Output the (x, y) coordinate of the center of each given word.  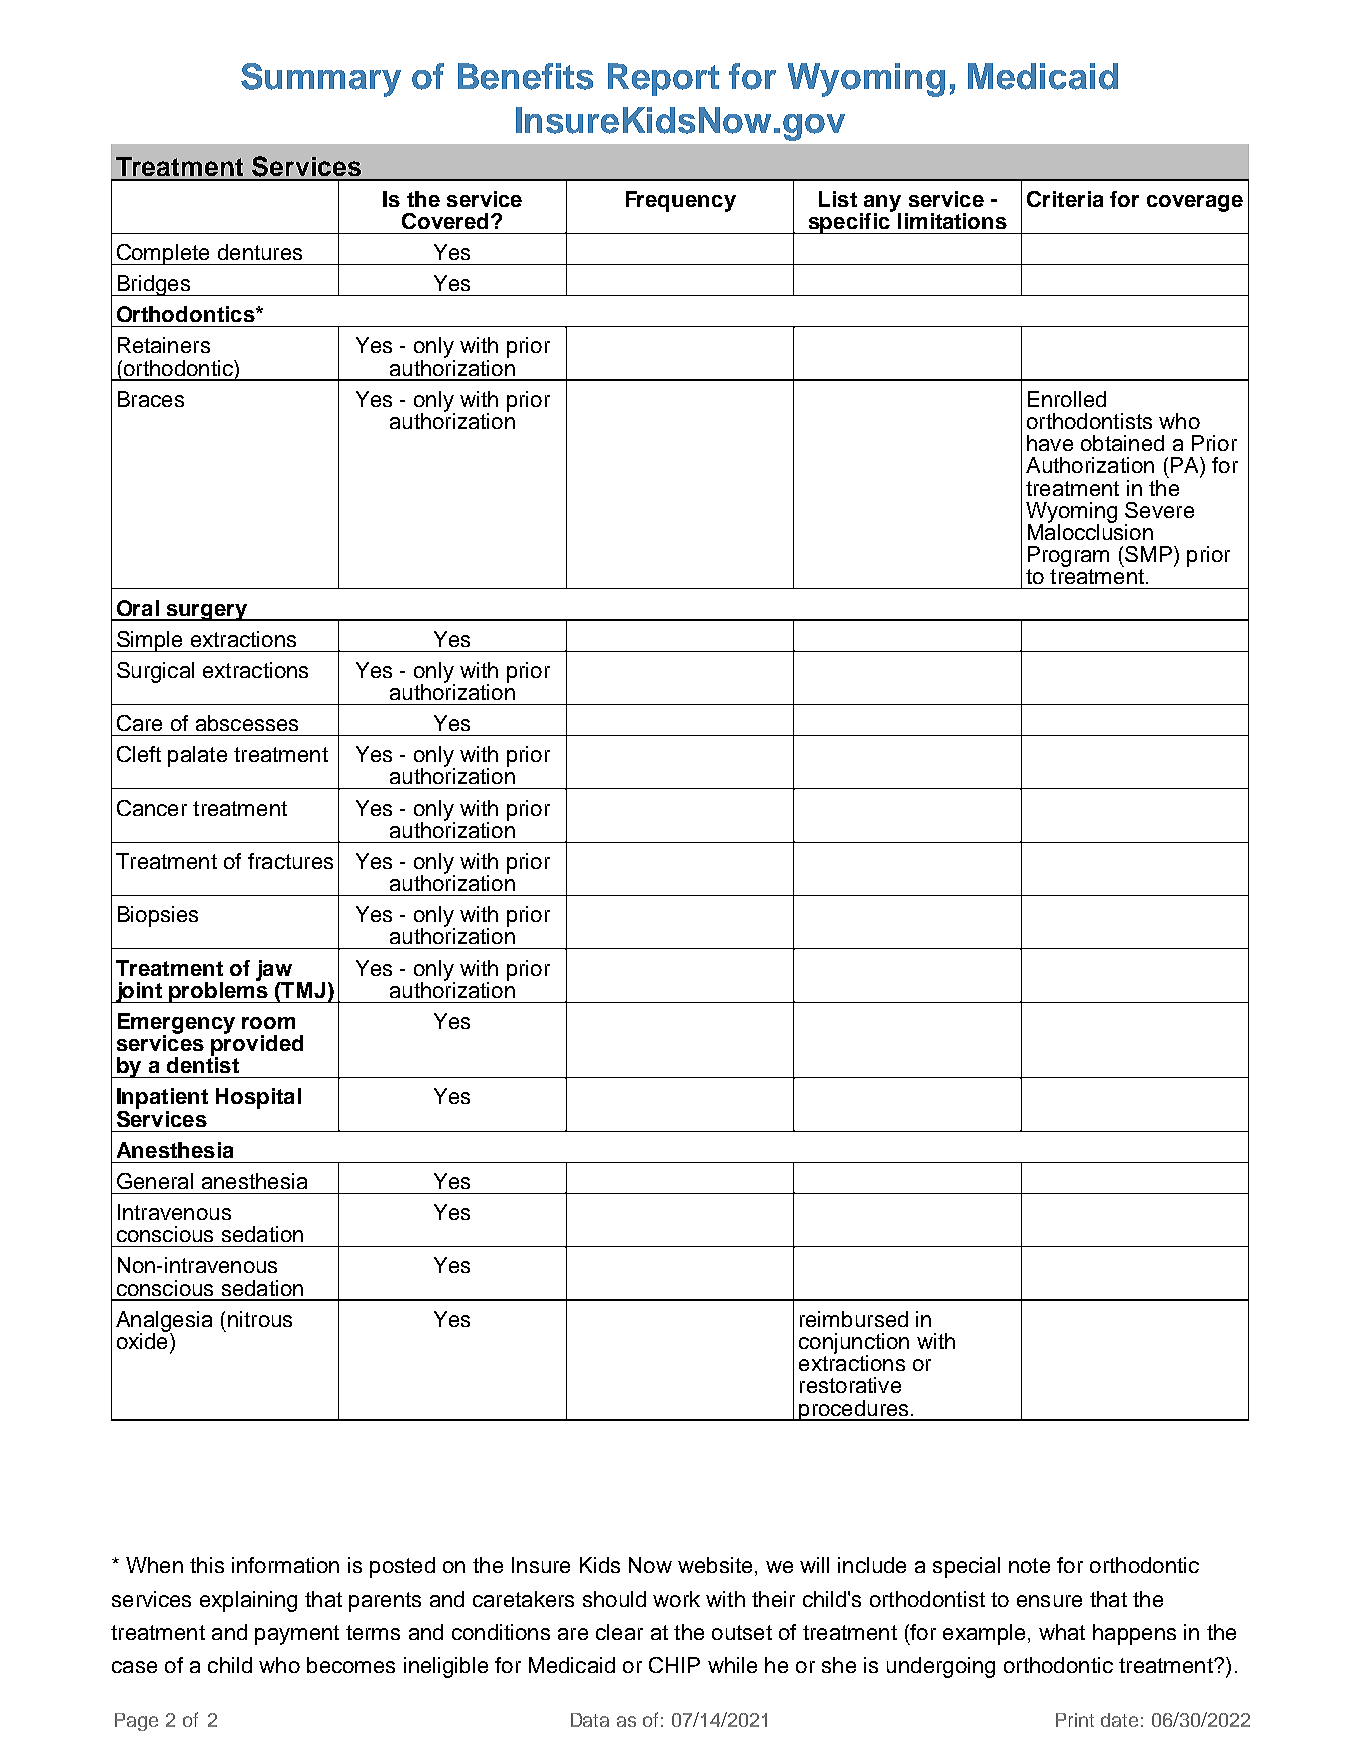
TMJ (302, 990)
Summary (321, 80)
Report (663, 79)
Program (1068, 558)
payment (297, 1635)
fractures (290, 861)
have (1050, 443)
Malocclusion (1090, 531)
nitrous (260, 1319)
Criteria (1065, 199)
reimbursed (854, 1319)
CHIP (674, 1665)
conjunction (854, 1344)
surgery (207, 612)
